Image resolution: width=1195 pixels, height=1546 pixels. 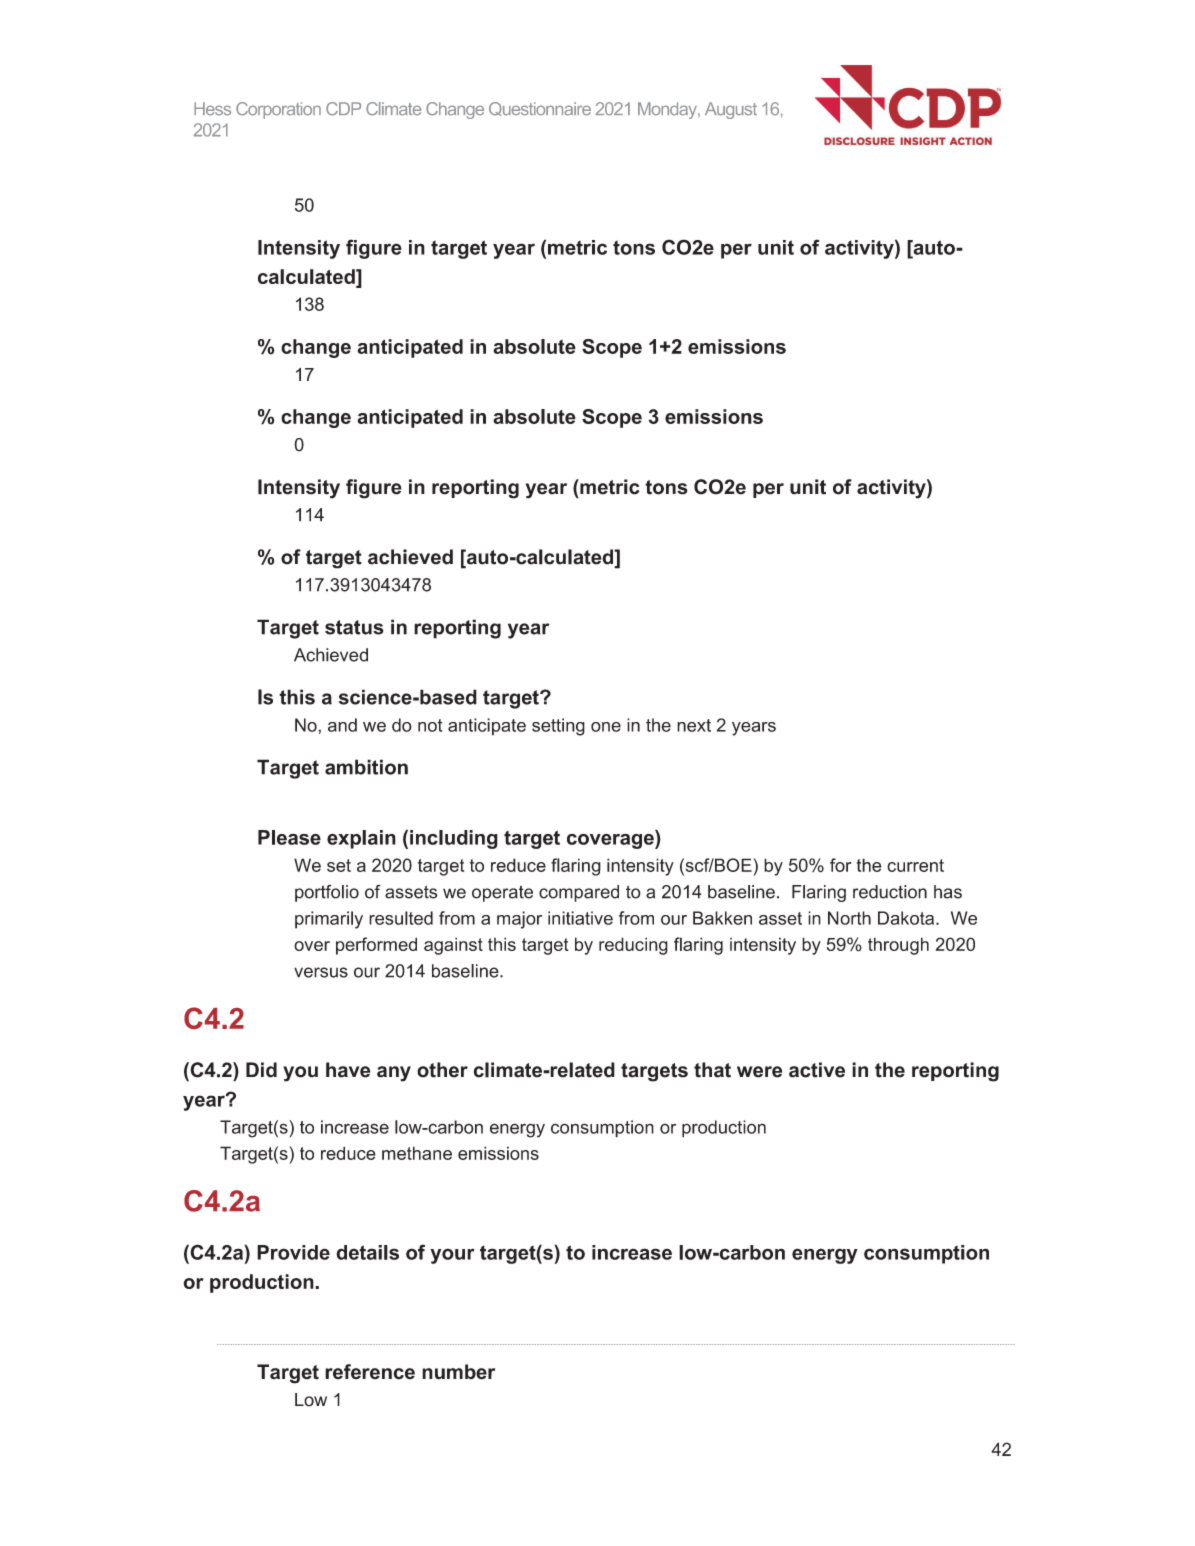 I want to click on reference, so click(x=370, y=1372).
